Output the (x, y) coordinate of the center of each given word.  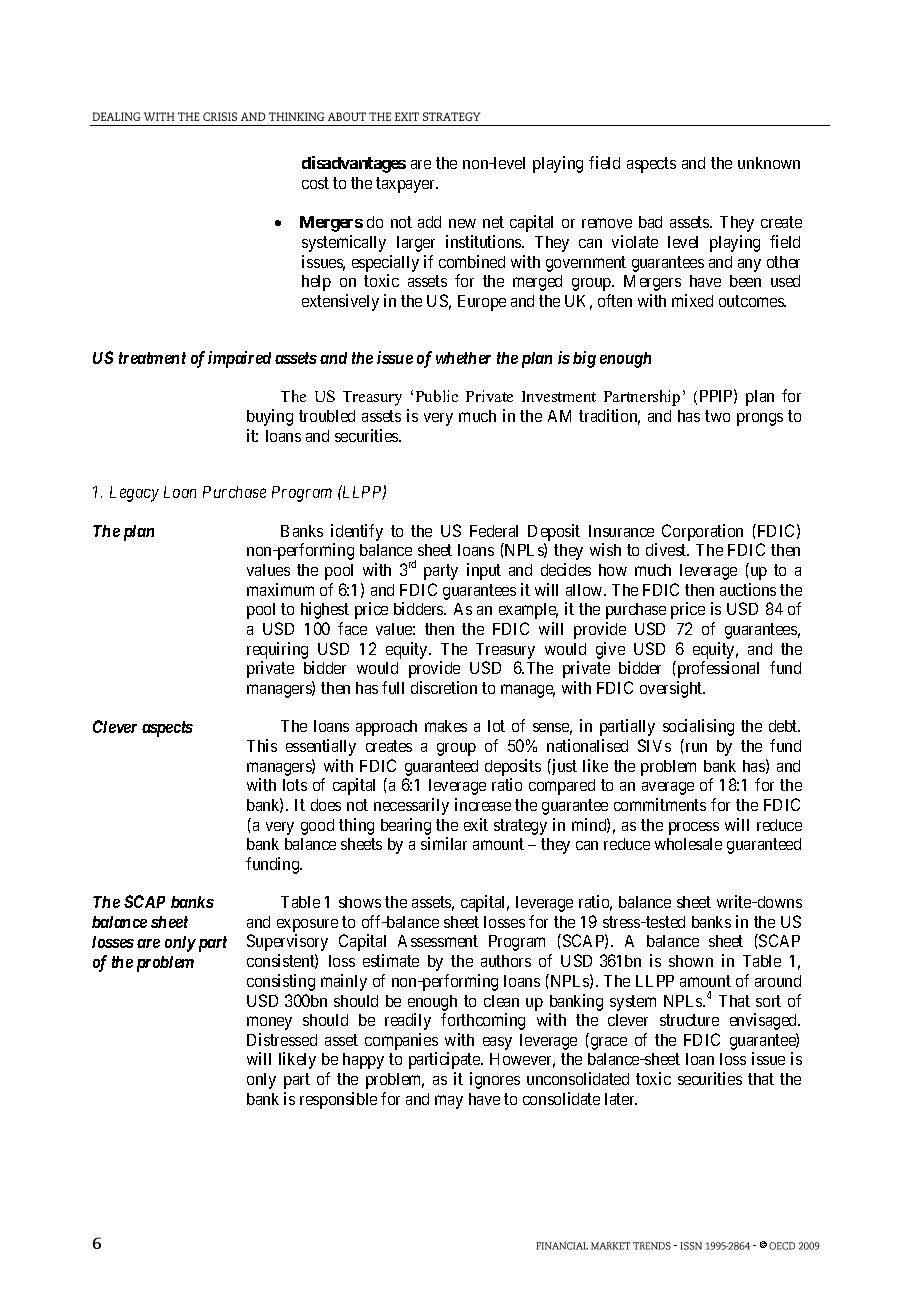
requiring (277, 650)
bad (650, 222)
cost (315, 183)
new (462, 223)
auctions (748, 589)
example (528, 611)
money (269, 1023)
